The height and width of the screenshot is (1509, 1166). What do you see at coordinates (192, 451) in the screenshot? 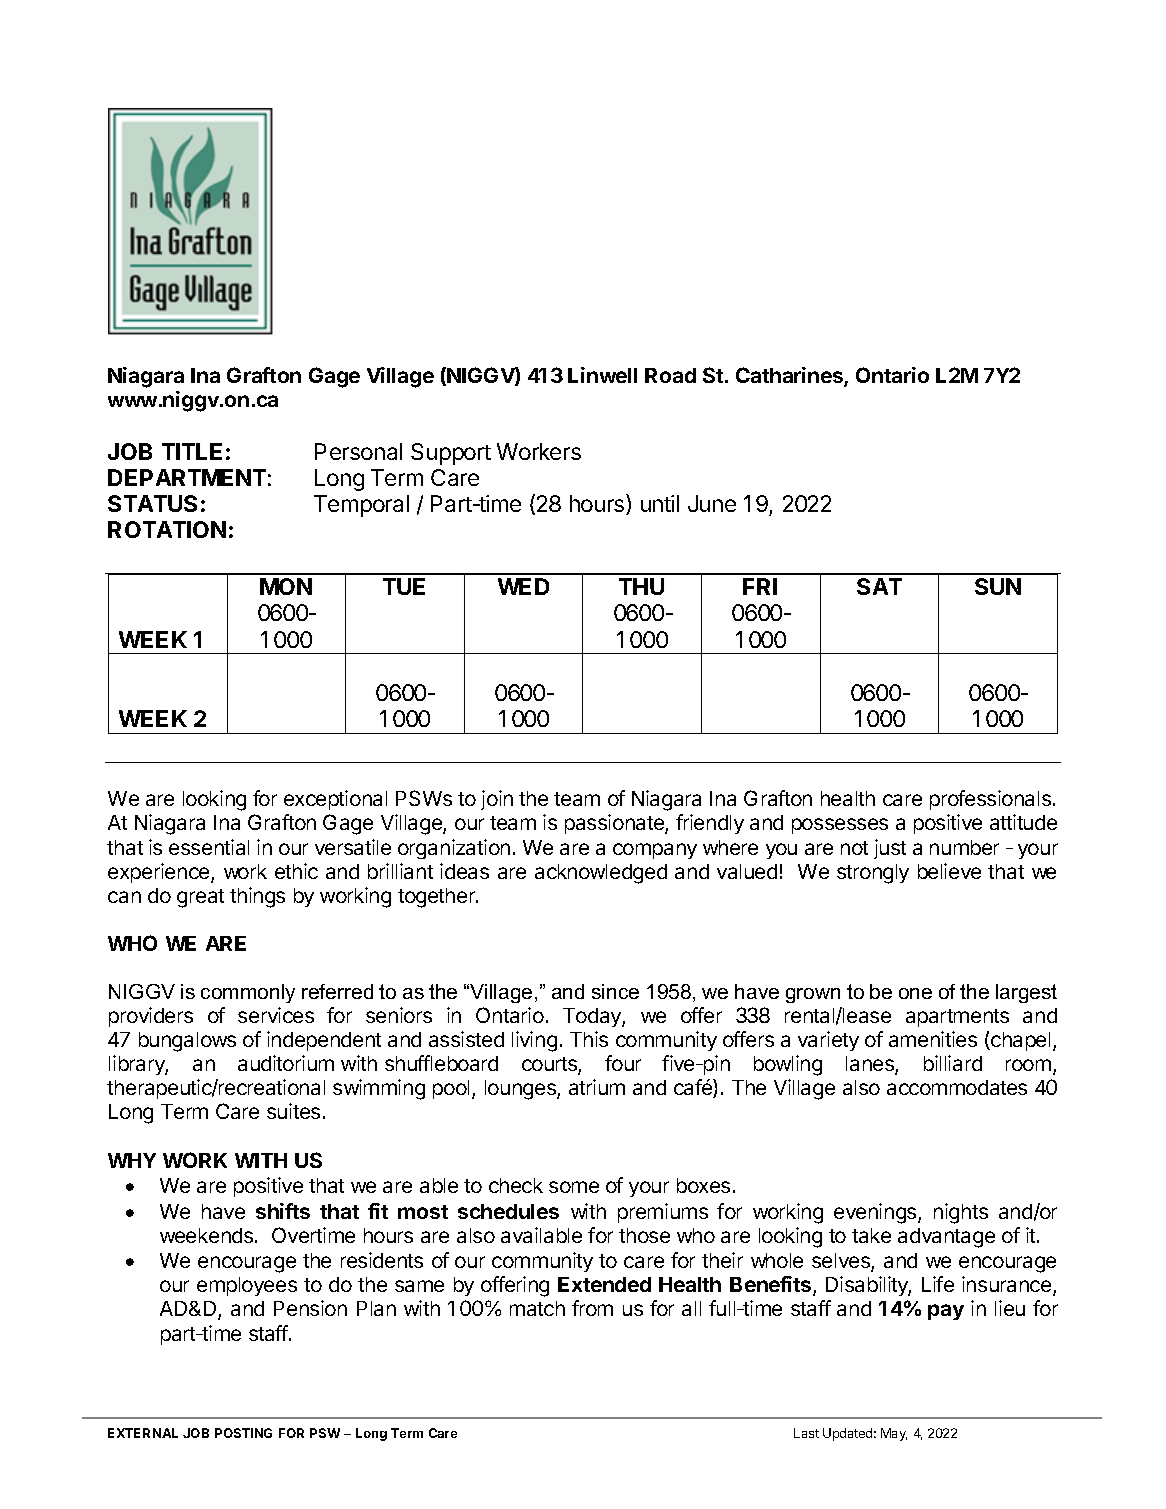
I see `TITLE` at bounding box center [192, 451].
